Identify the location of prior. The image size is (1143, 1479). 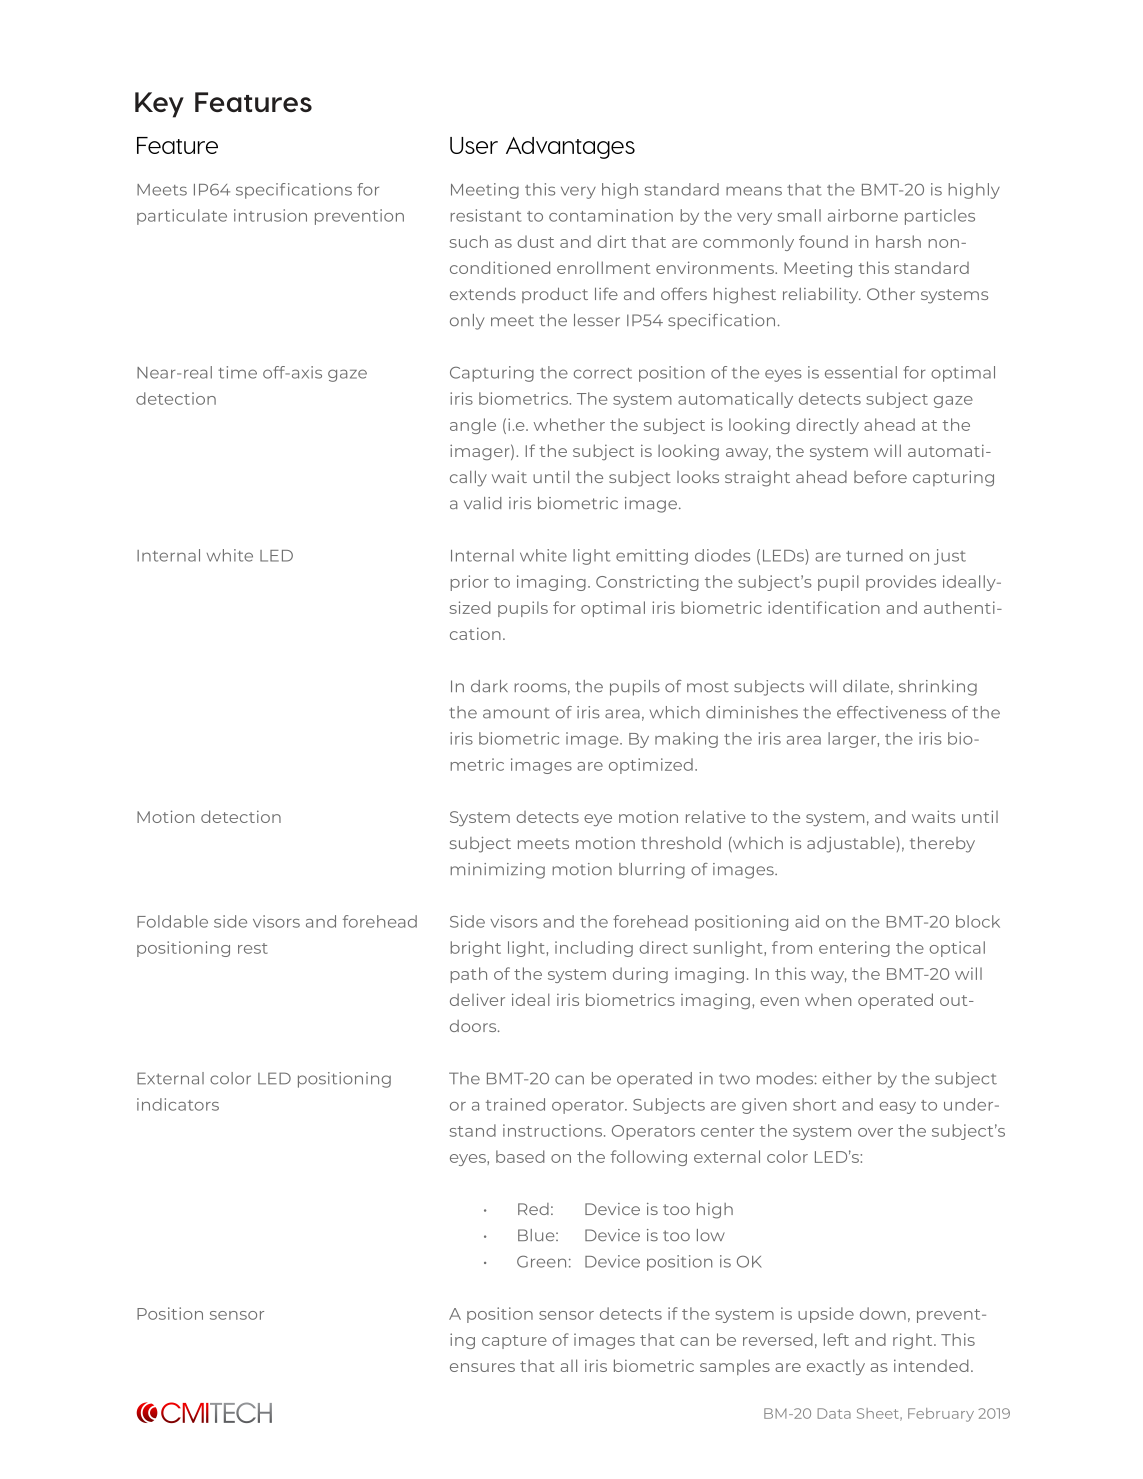
(470, 583).
